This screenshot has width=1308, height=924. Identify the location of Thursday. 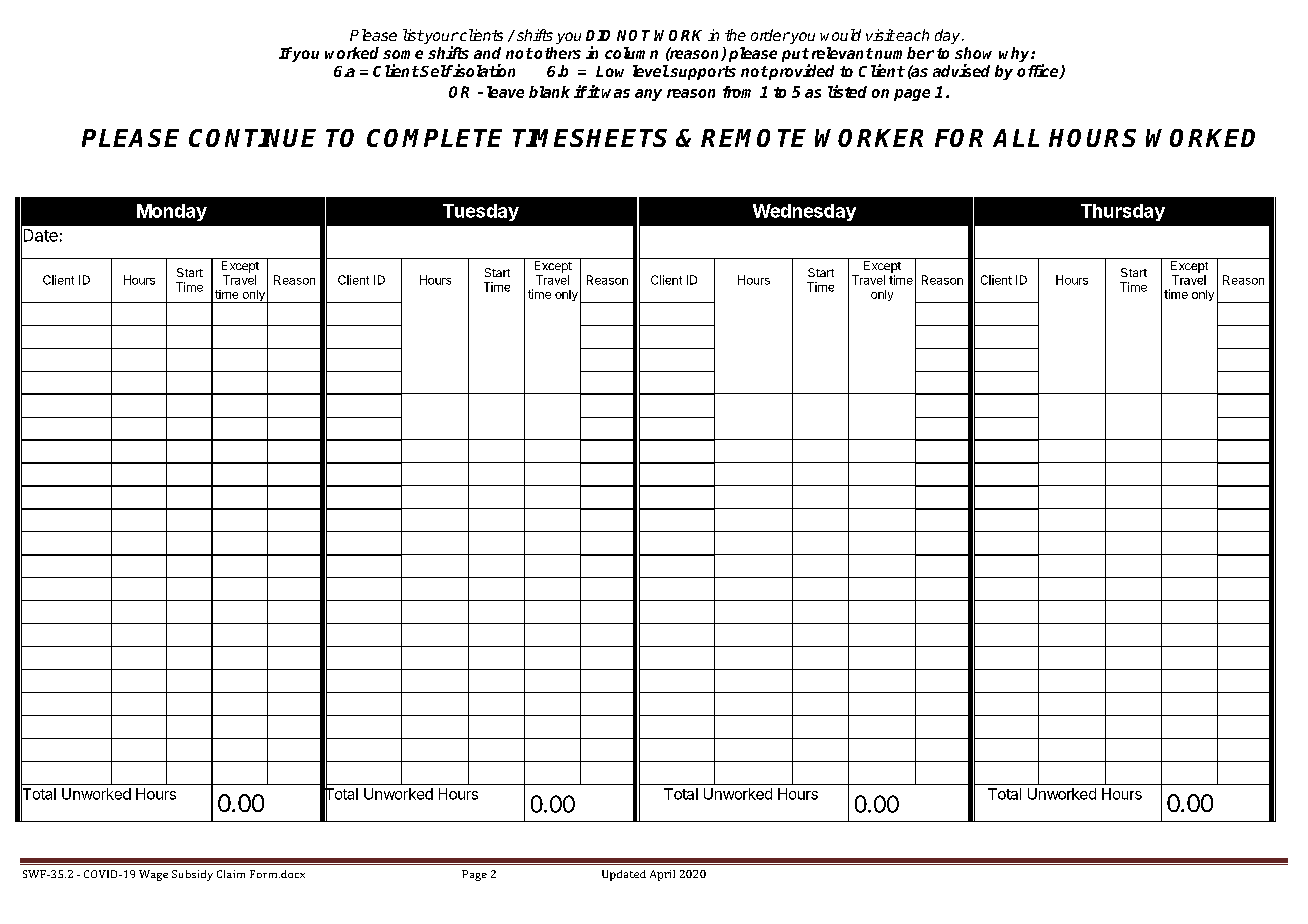
(1123, 212).
